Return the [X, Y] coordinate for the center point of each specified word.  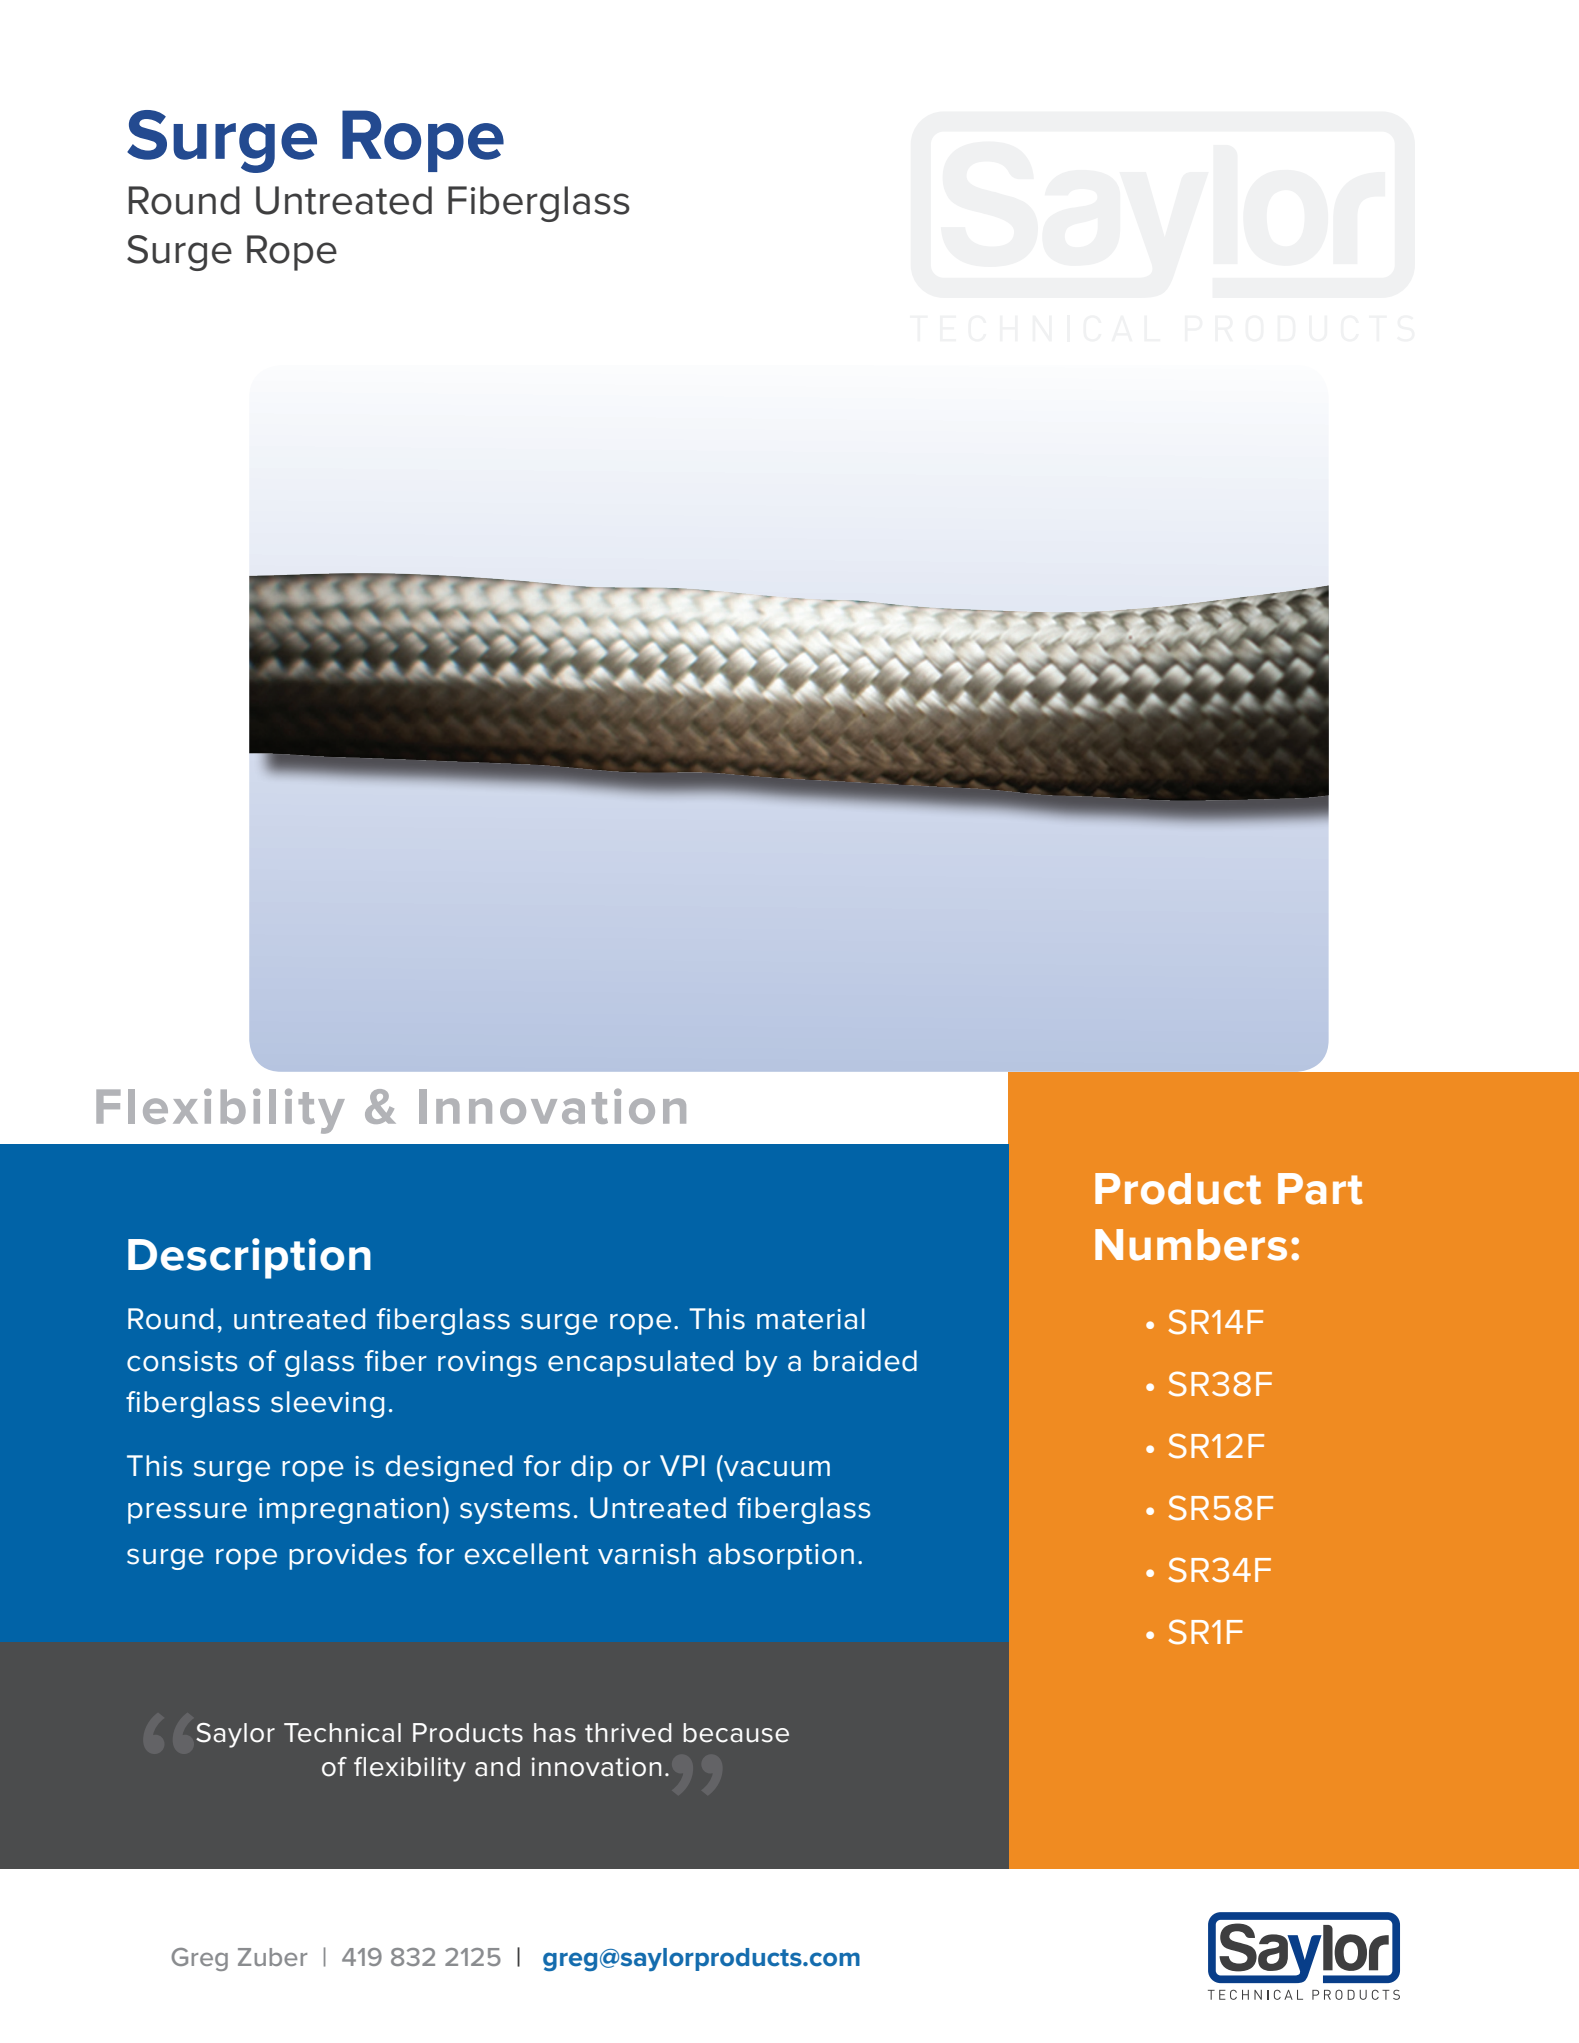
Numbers [1191, 1245]
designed [449, 1468]
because [736, 1733]
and [497, 1767]
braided [865, 1361]
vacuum [775, 1469]
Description [249, 1258]
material [811, 1319]
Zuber [272, 1957]
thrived [628, 1733]
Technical [342, 1733]
